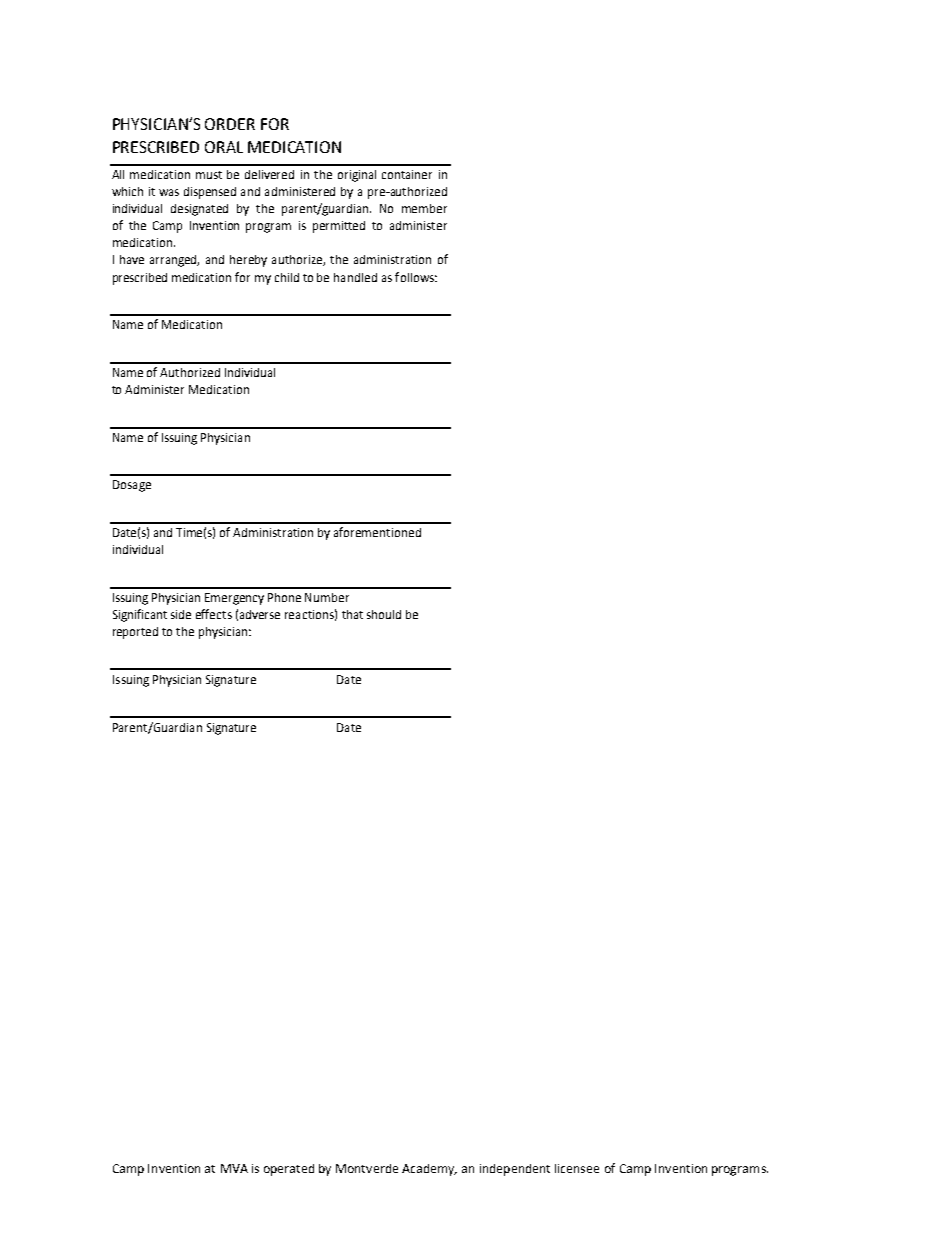 The width and height of the screenshot is (952, 1233). I want to click on was, so click(169, 192).
